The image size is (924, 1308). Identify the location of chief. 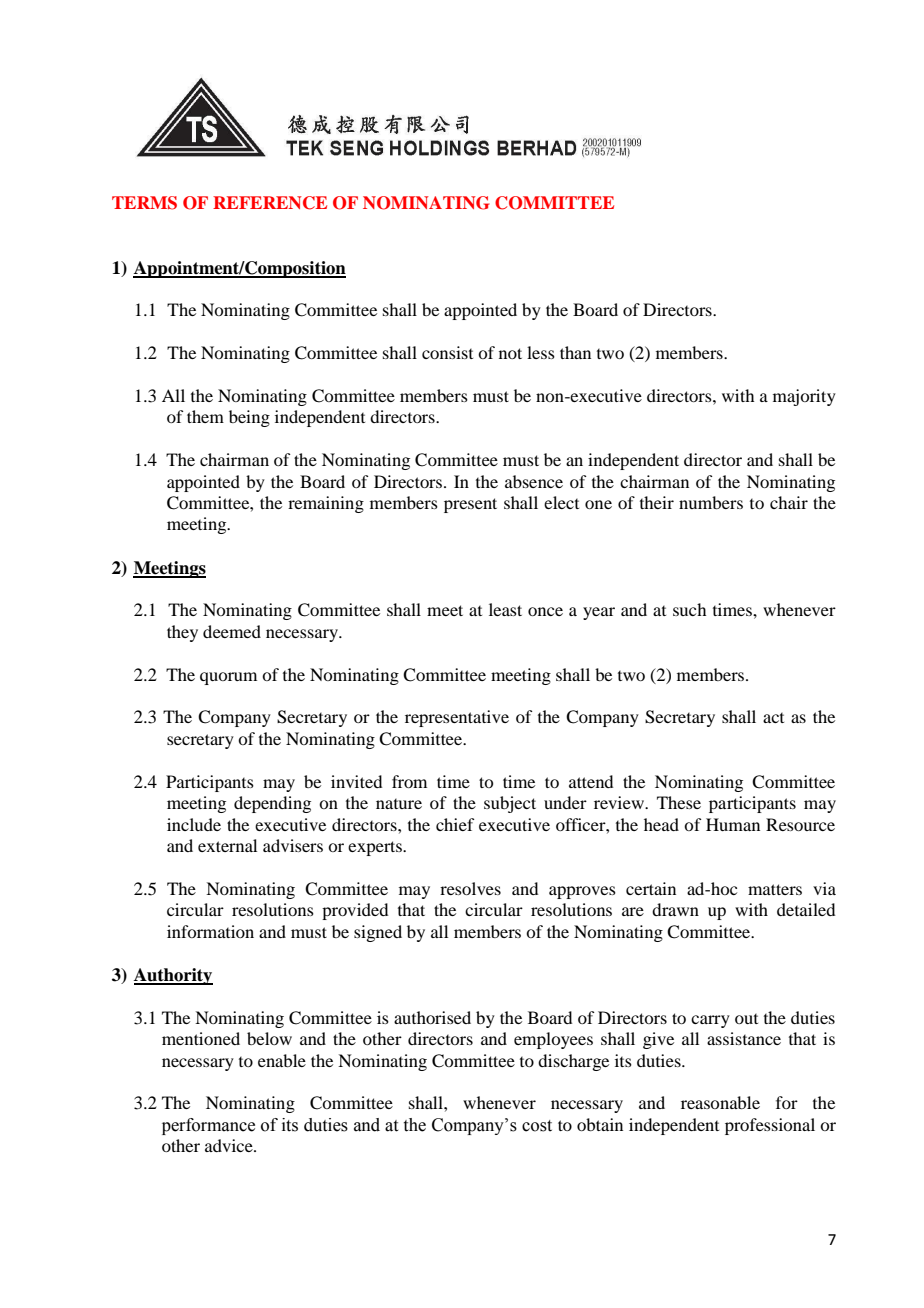
(455, 824).
